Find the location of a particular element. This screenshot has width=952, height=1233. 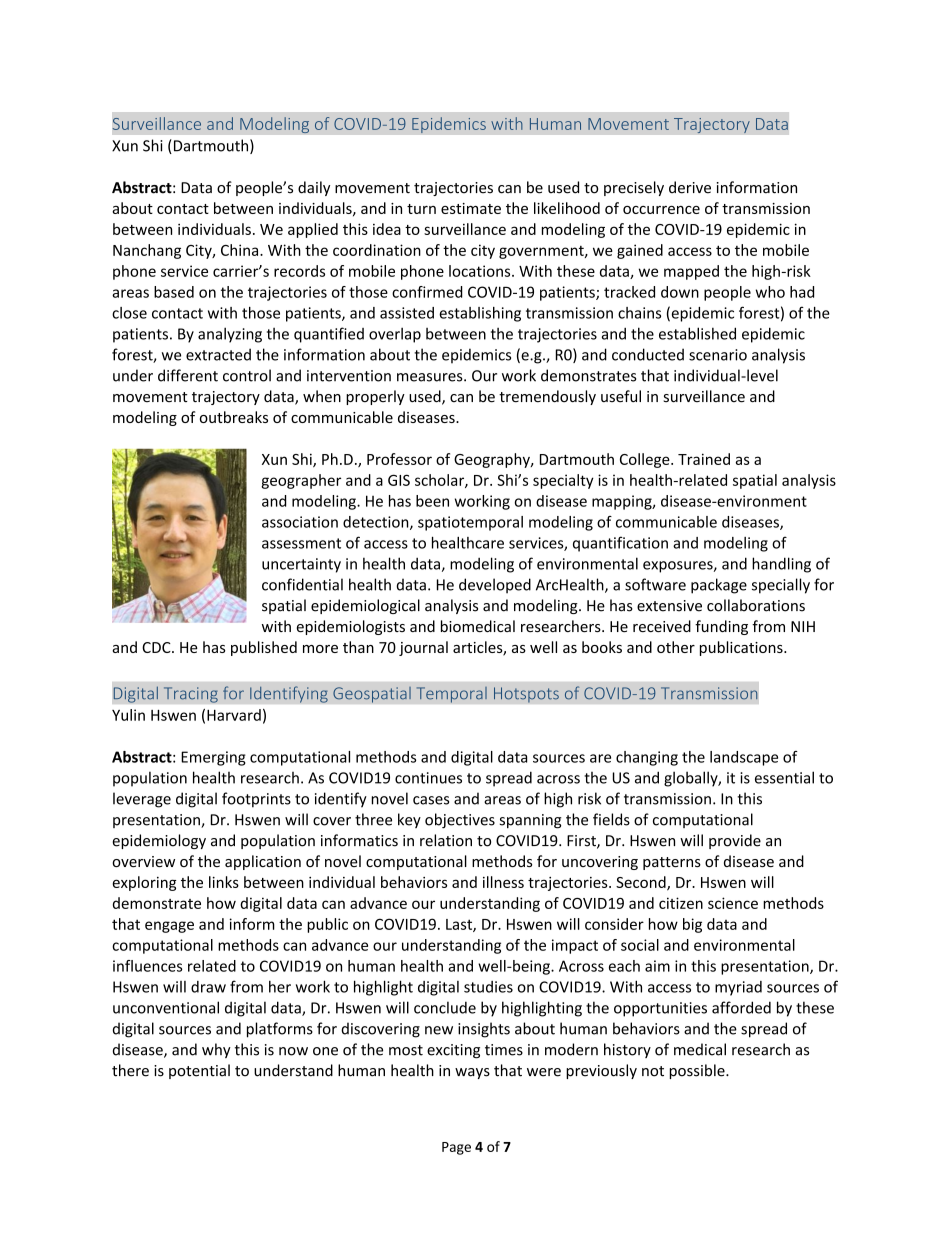

engage is located at coordinates (169, 927).
